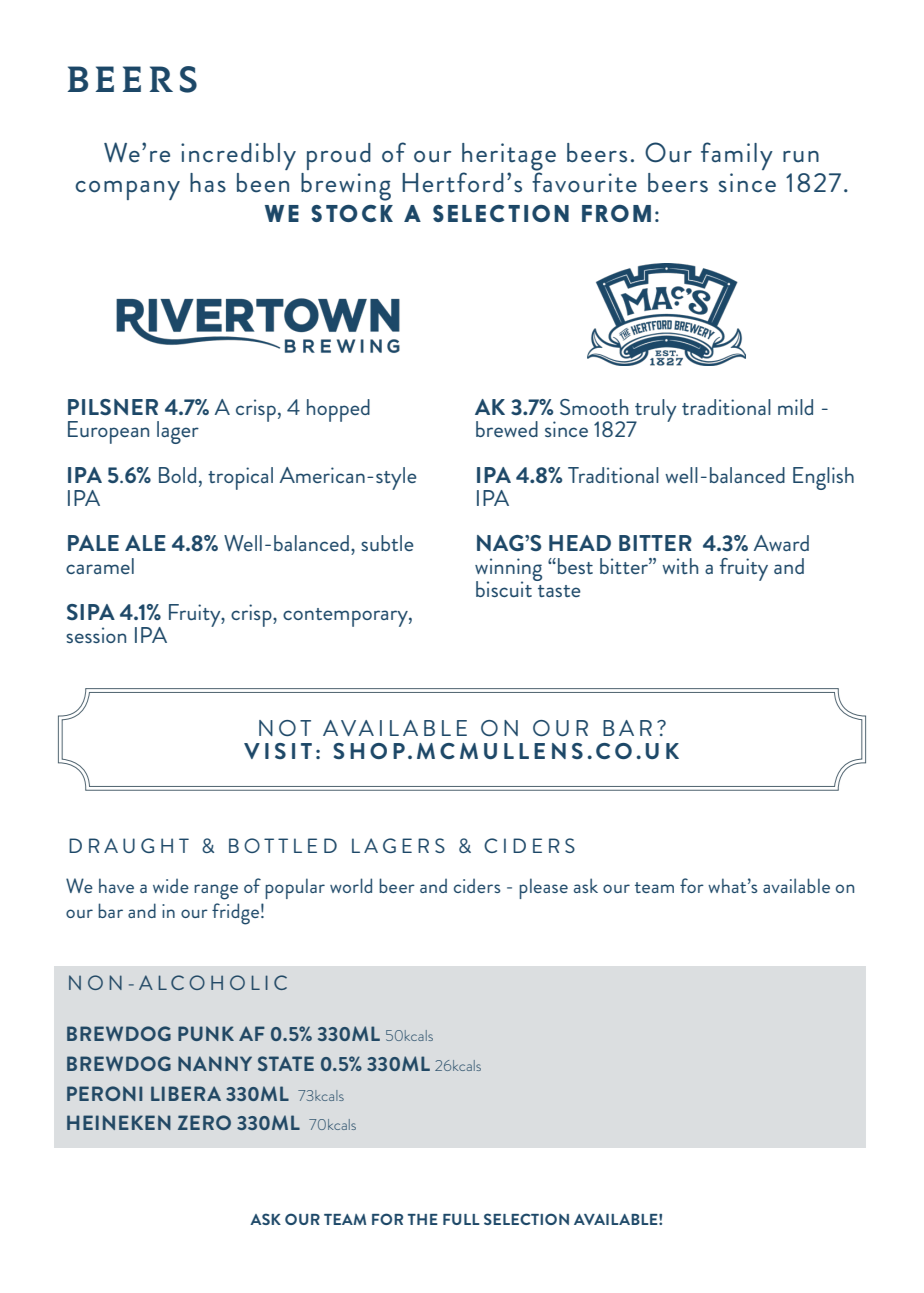 The image size is (924, 1293). Describe the element at coordinates (737, 156) in the screenshot. I see `family` at that location.
